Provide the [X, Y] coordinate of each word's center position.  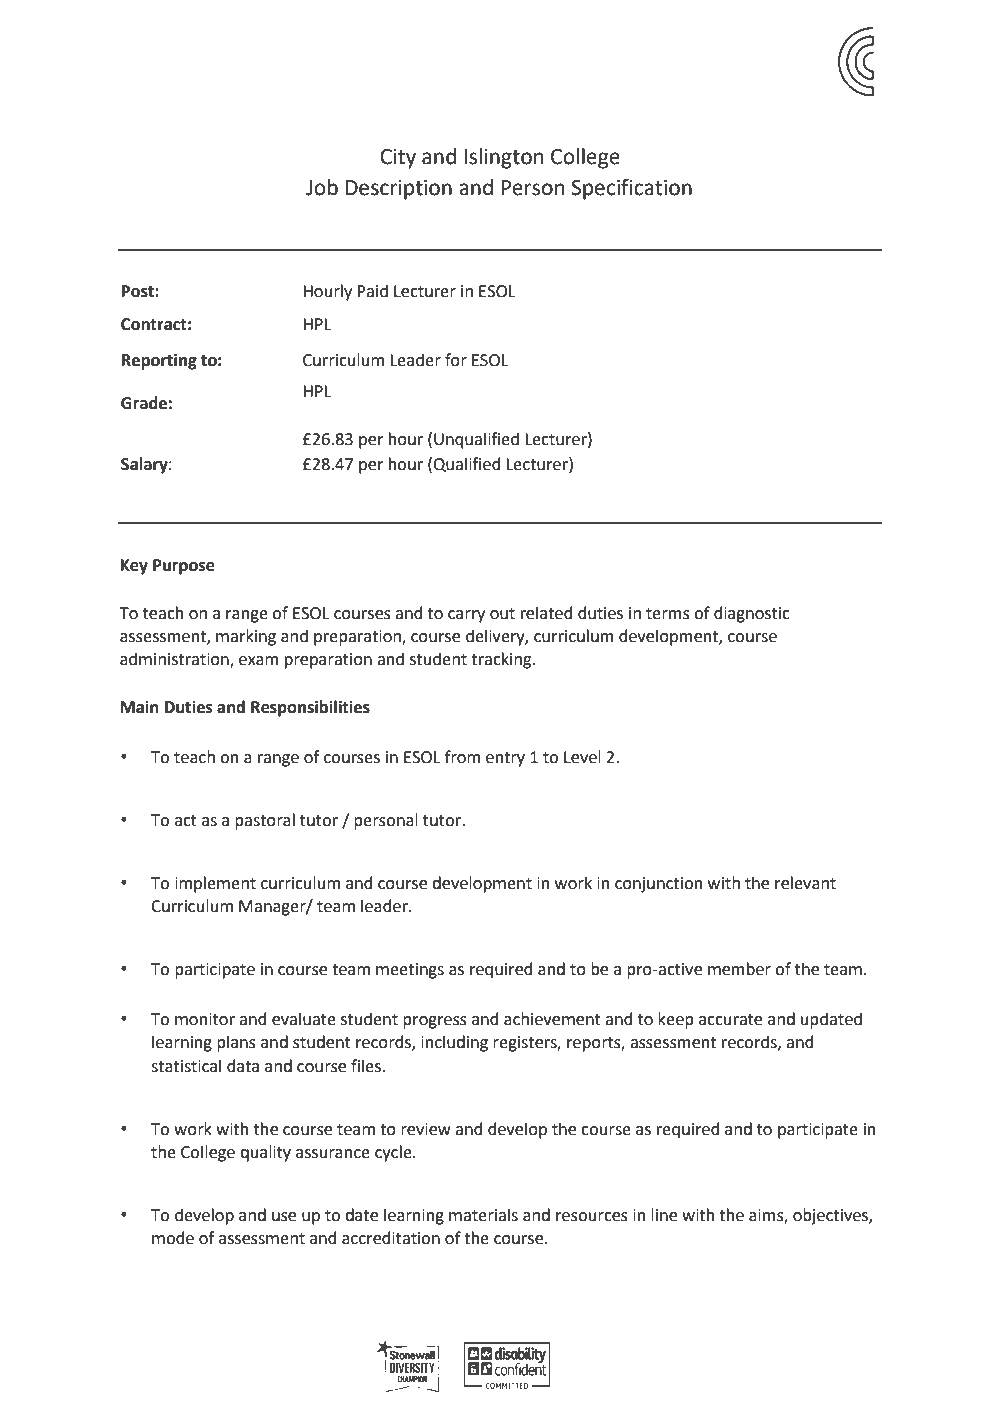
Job [322, 187]
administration [175, 660]
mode [173, 1238]
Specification [631, 189]
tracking [502, 660]
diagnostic [752, 614]
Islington [504, 158]
